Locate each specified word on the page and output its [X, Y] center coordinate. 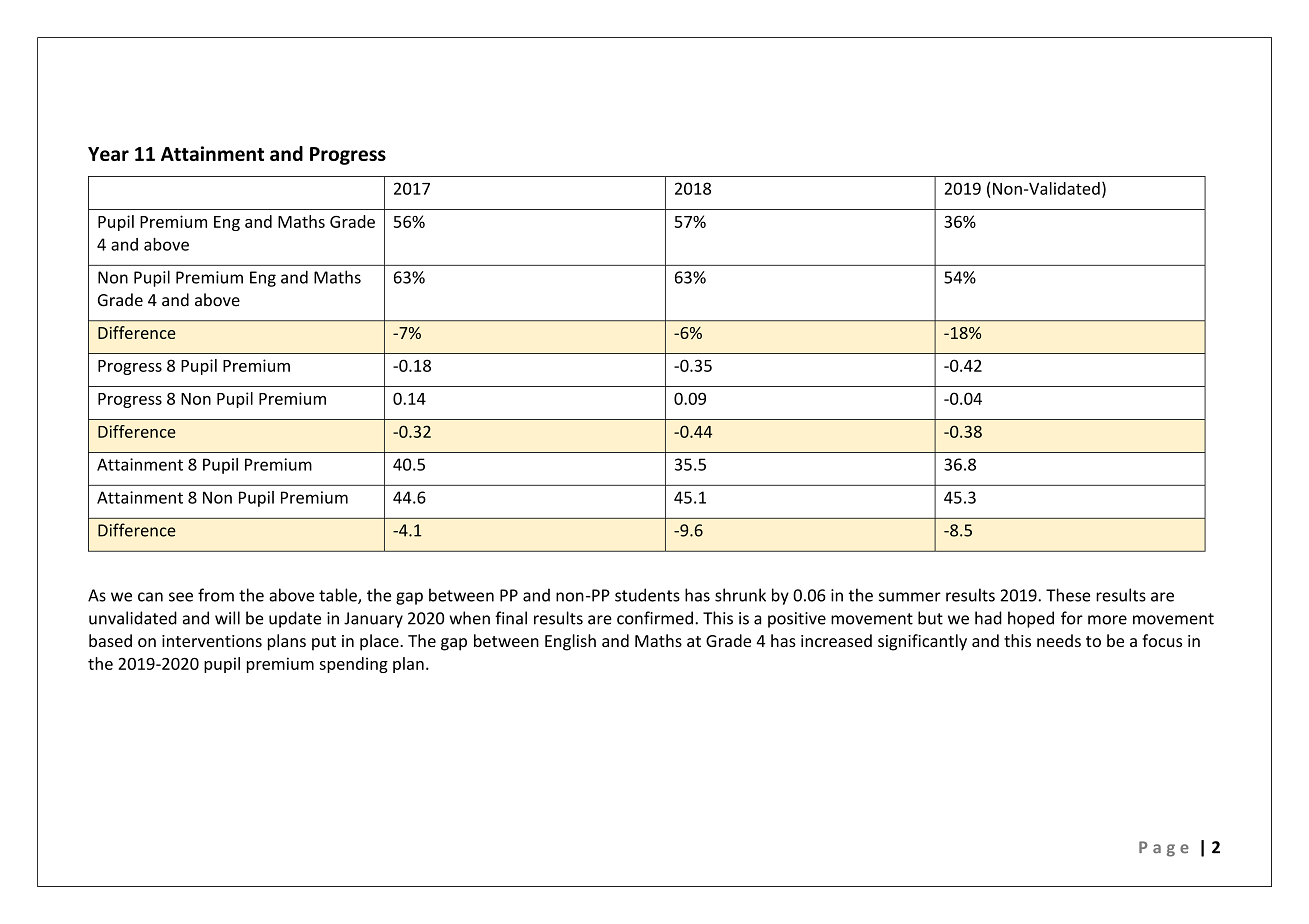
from [216, 595]
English [570, 642]
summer [910, 597]
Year [108, 154]
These [1068, 595]
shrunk [740, 595]
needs [1059, 640]
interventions [212, 641]
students [647, 595]
